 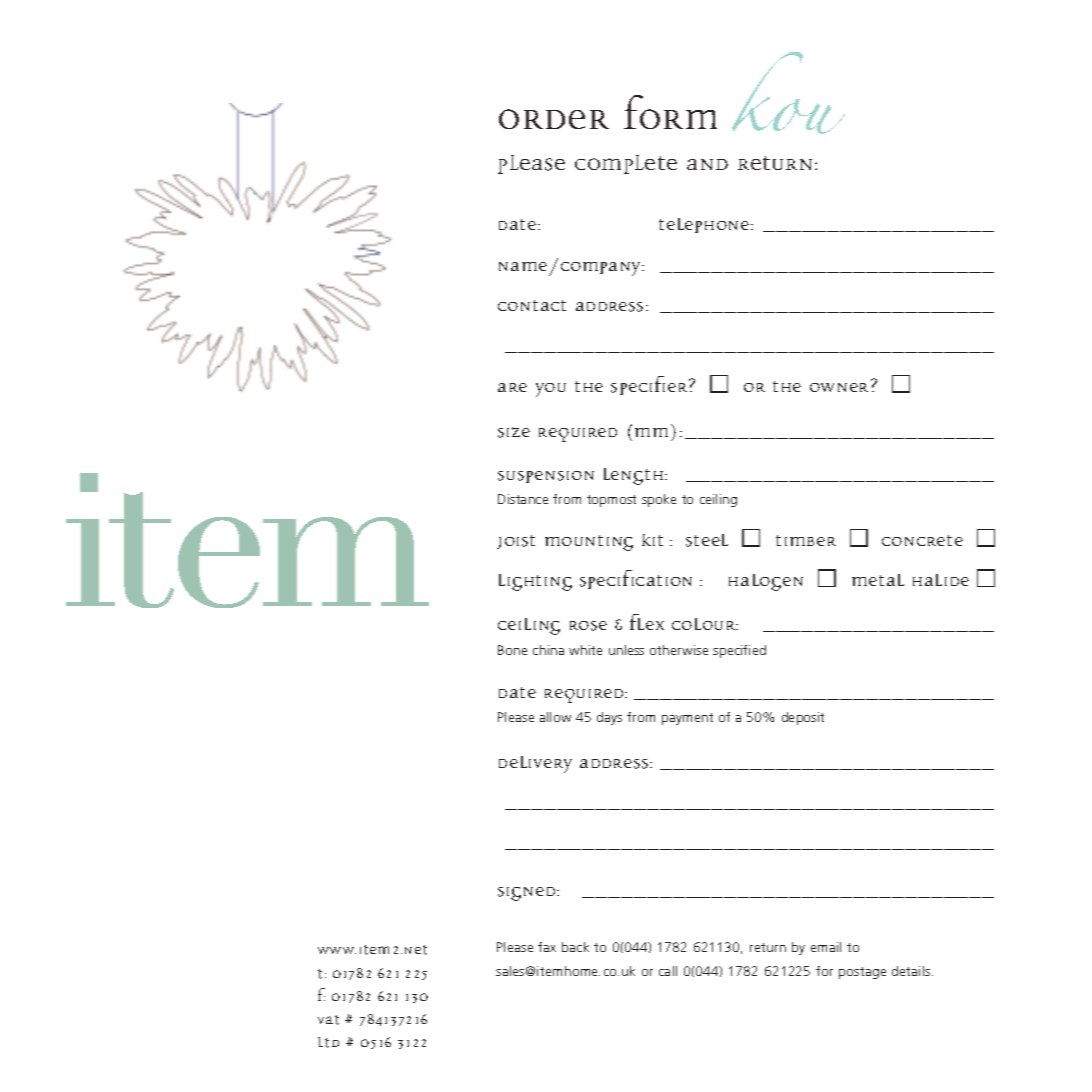 I want to click on complete, so click(x=626, y=164).
